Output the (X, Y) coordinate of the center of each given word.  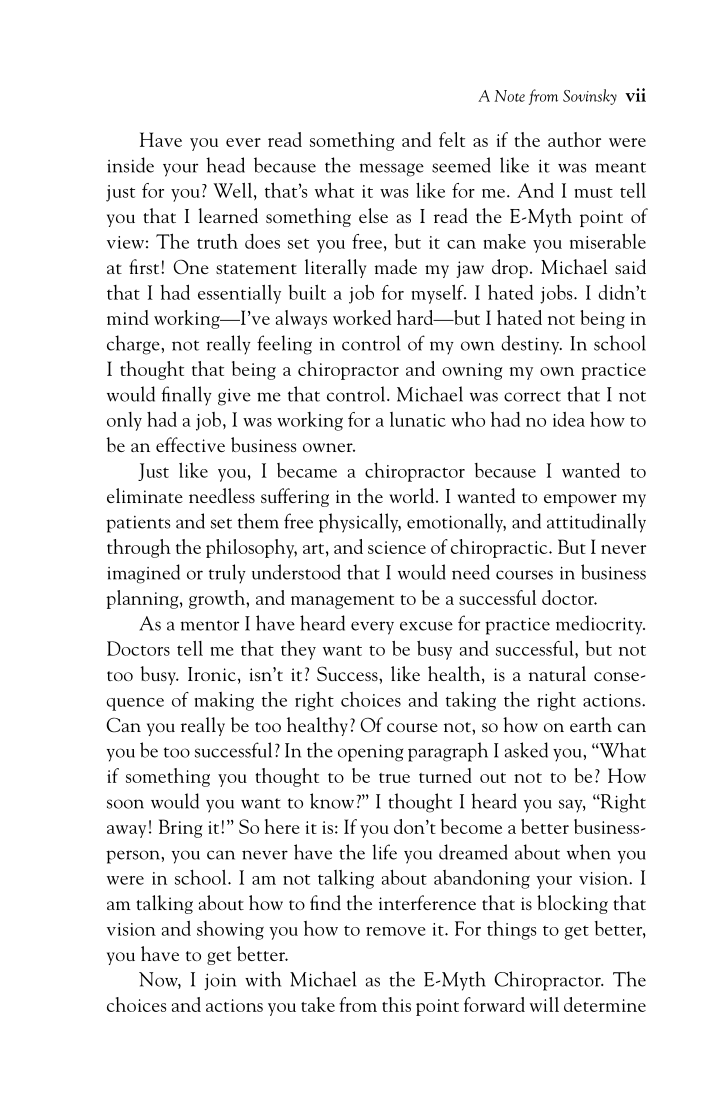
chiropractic (500, 548)
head (225, 165)
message (392, 170)
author (574, 139)
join (220, 981)
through (139, 548)
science (397, 547)
